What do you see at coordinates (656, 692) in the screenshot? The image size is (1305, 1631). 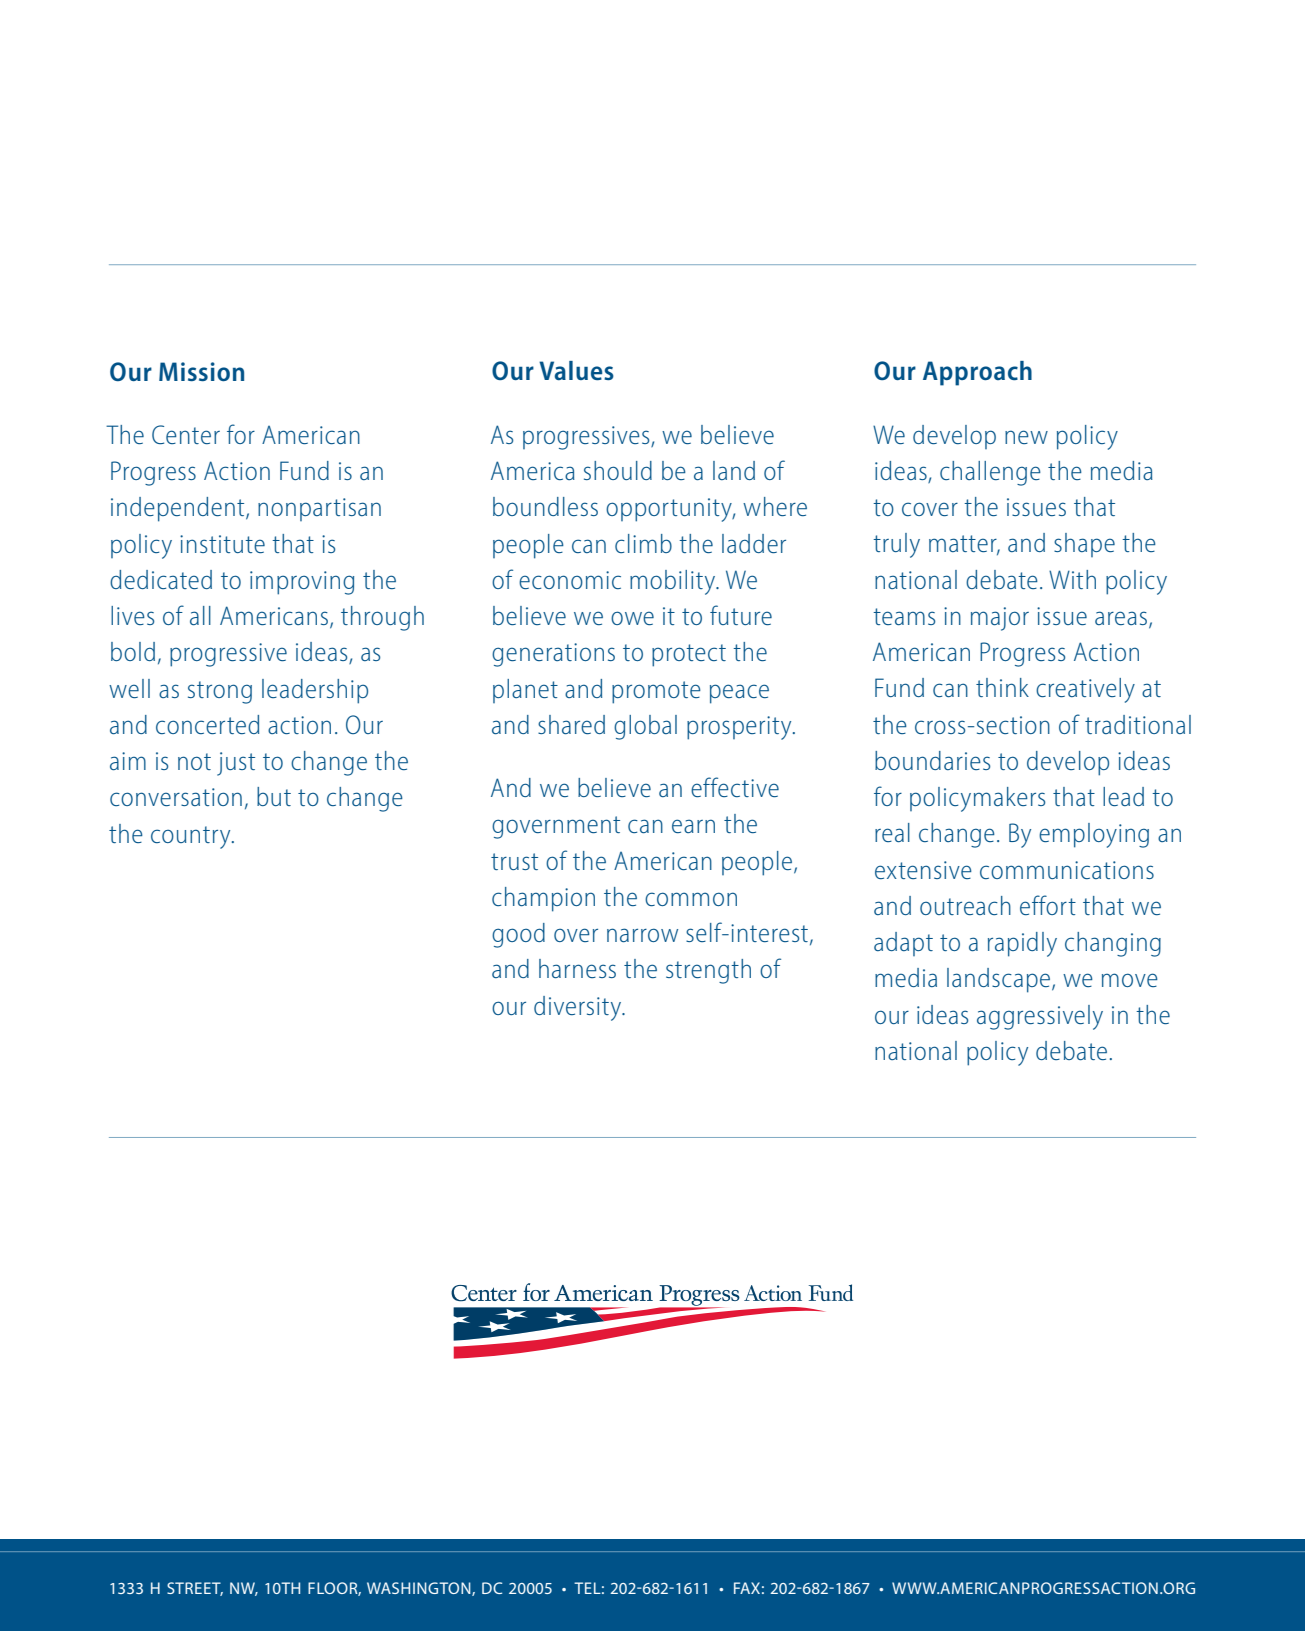 I see `promote` at bounding box center [656, 692].
